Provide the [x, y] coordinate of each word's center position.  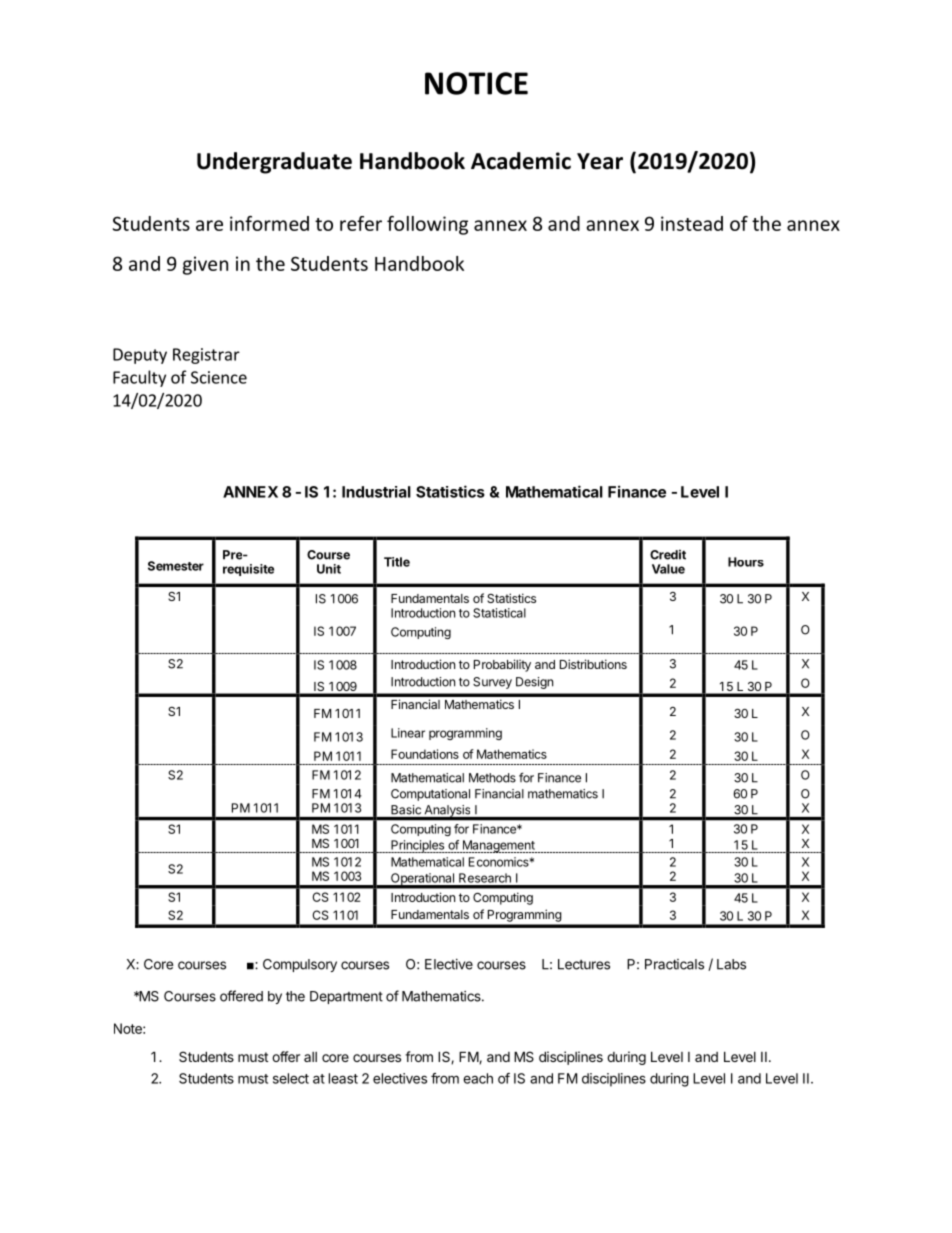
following [427, 225]
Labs [731, 964]
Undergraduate [274, 163]
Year [600, 161]
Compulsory [300, 965]
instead [692, 223]
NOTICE [476, 83]
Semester [176, 566]
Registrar [206, 356]
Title [397, 562]
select [291, 1078]
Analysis [447, 812]
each [478, 1078]
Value [668, 569]
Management [498, 846]
